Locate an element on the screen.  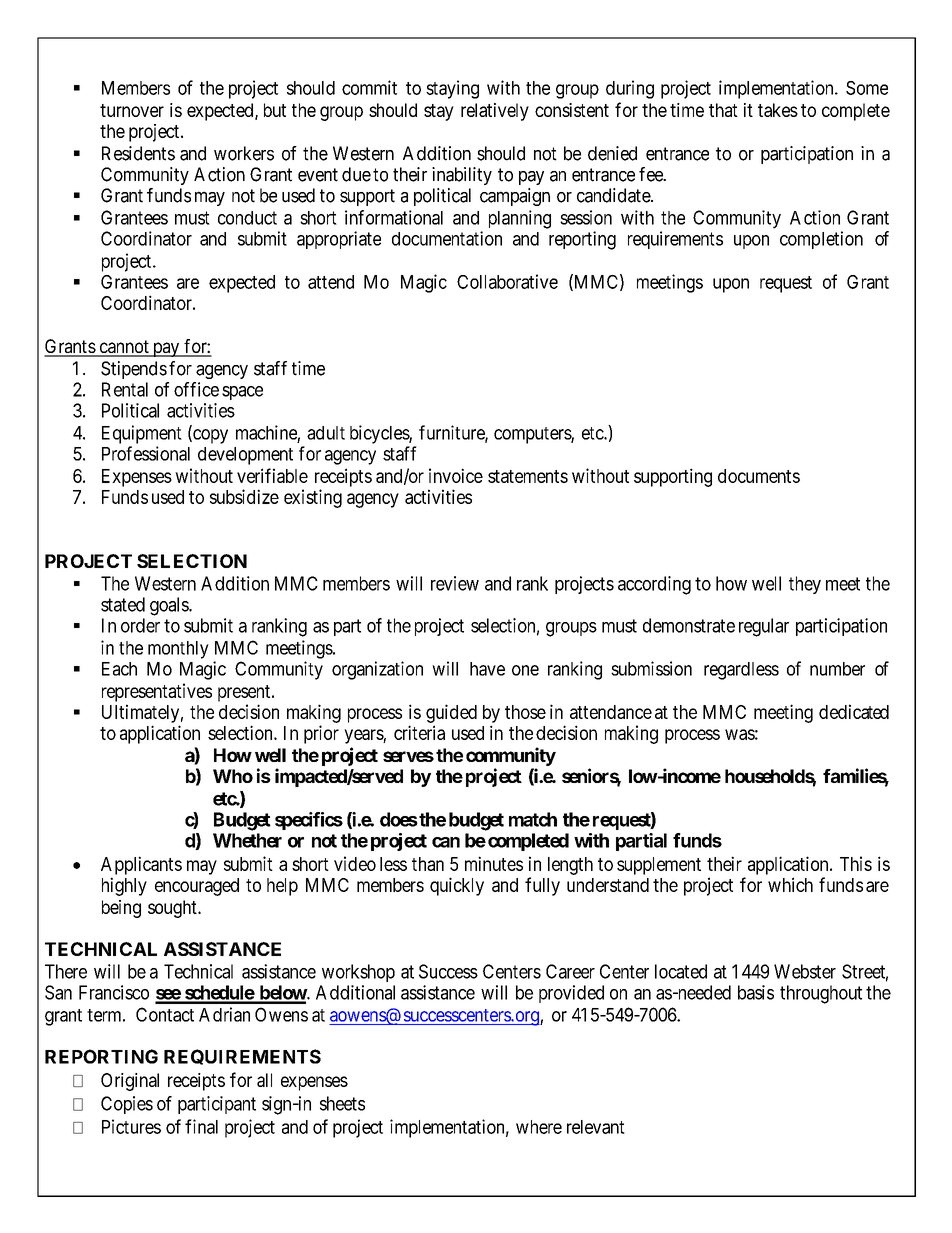
which is located at coordinates (790, 884).
